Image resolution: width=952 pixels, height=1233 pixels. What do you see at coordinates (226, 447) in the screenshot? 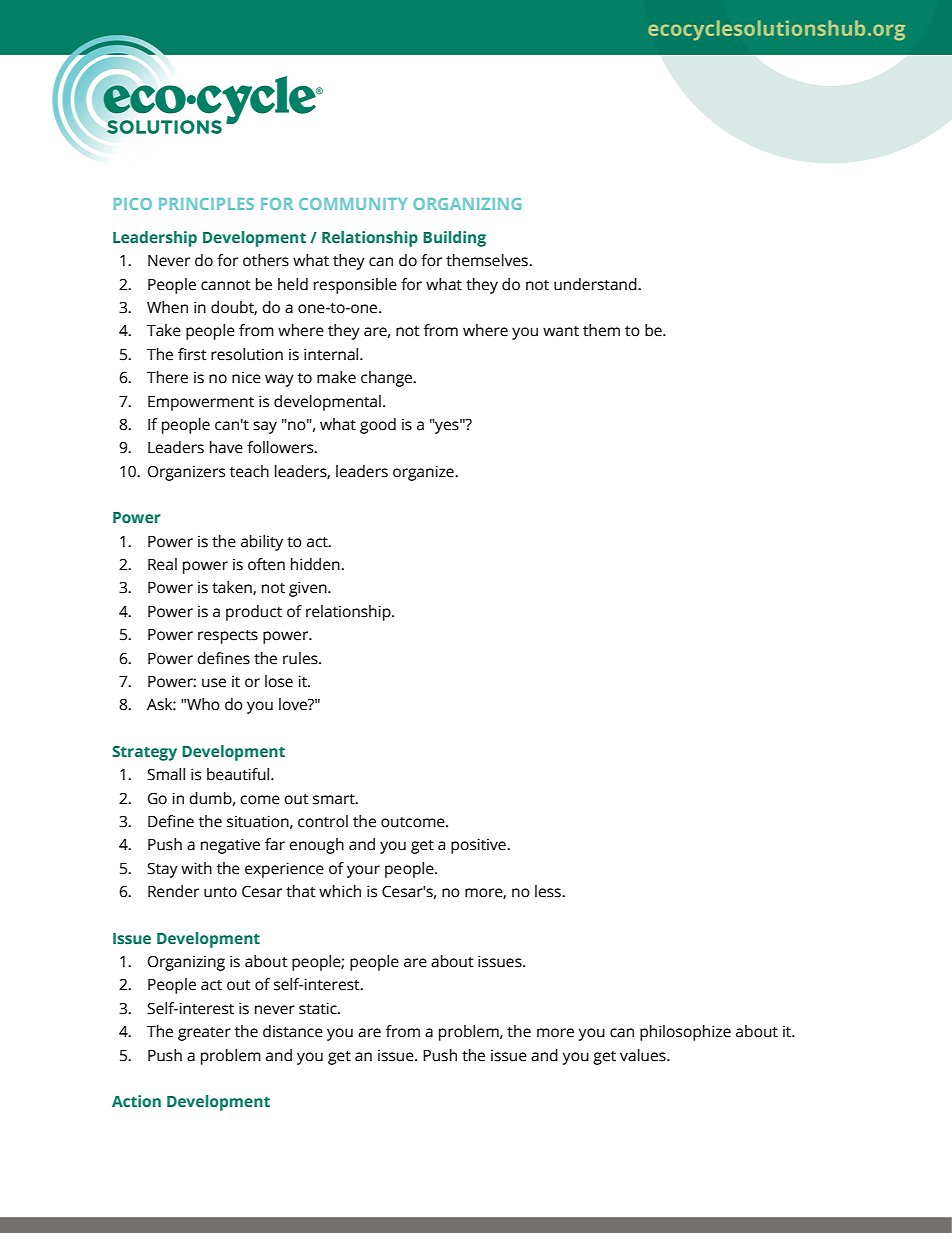
I see `have` at bounding box center [226, 447].
